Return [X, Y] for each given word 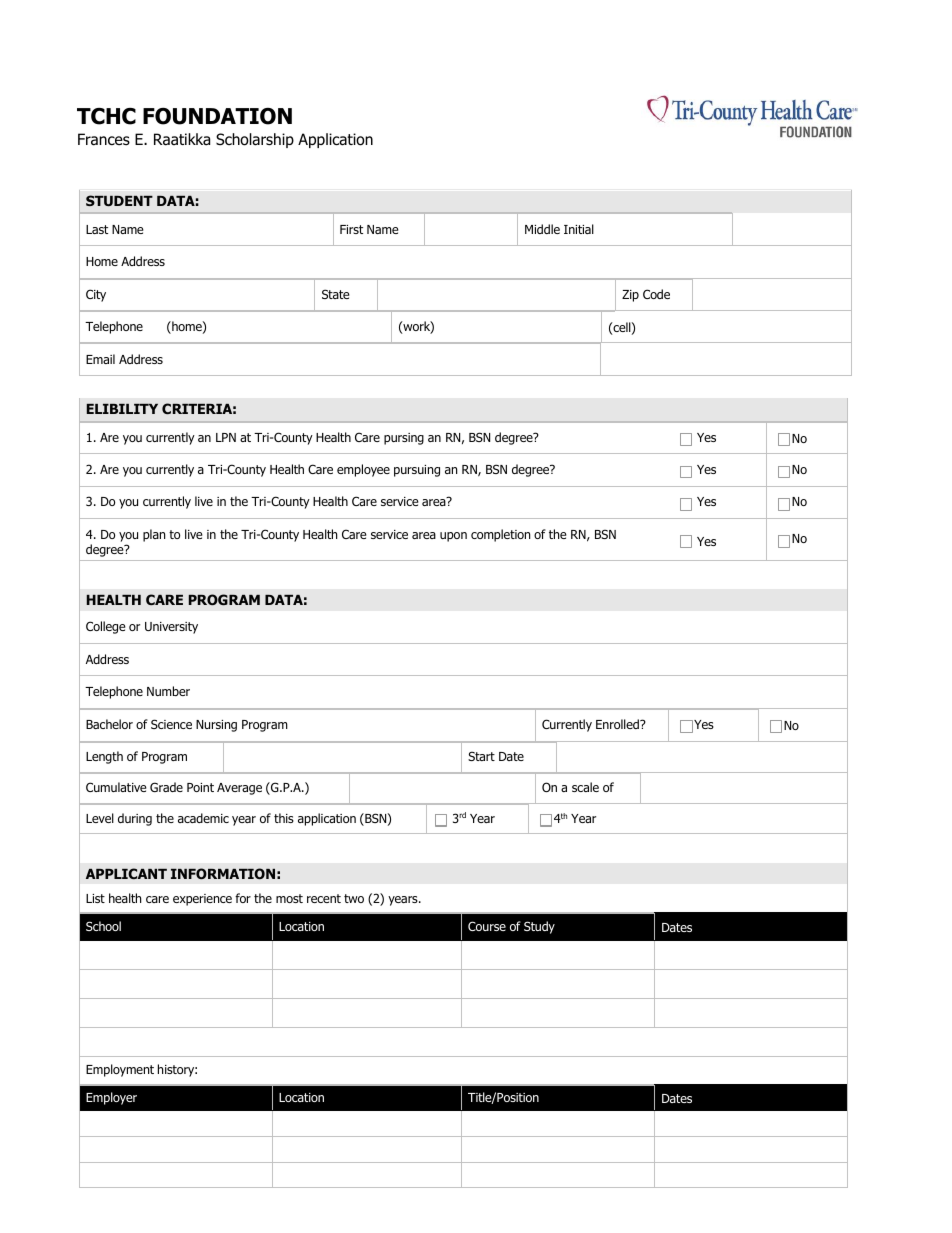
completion [500, 535]
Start [481, 756]
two [354, 898]
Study [539, 927]
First [351, 229]
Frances [104, 139]
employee [363, 470]
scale [585, 787]
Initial [579, 229]
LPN [226, 437]
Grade [166, 787]
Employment [120, 1070]
